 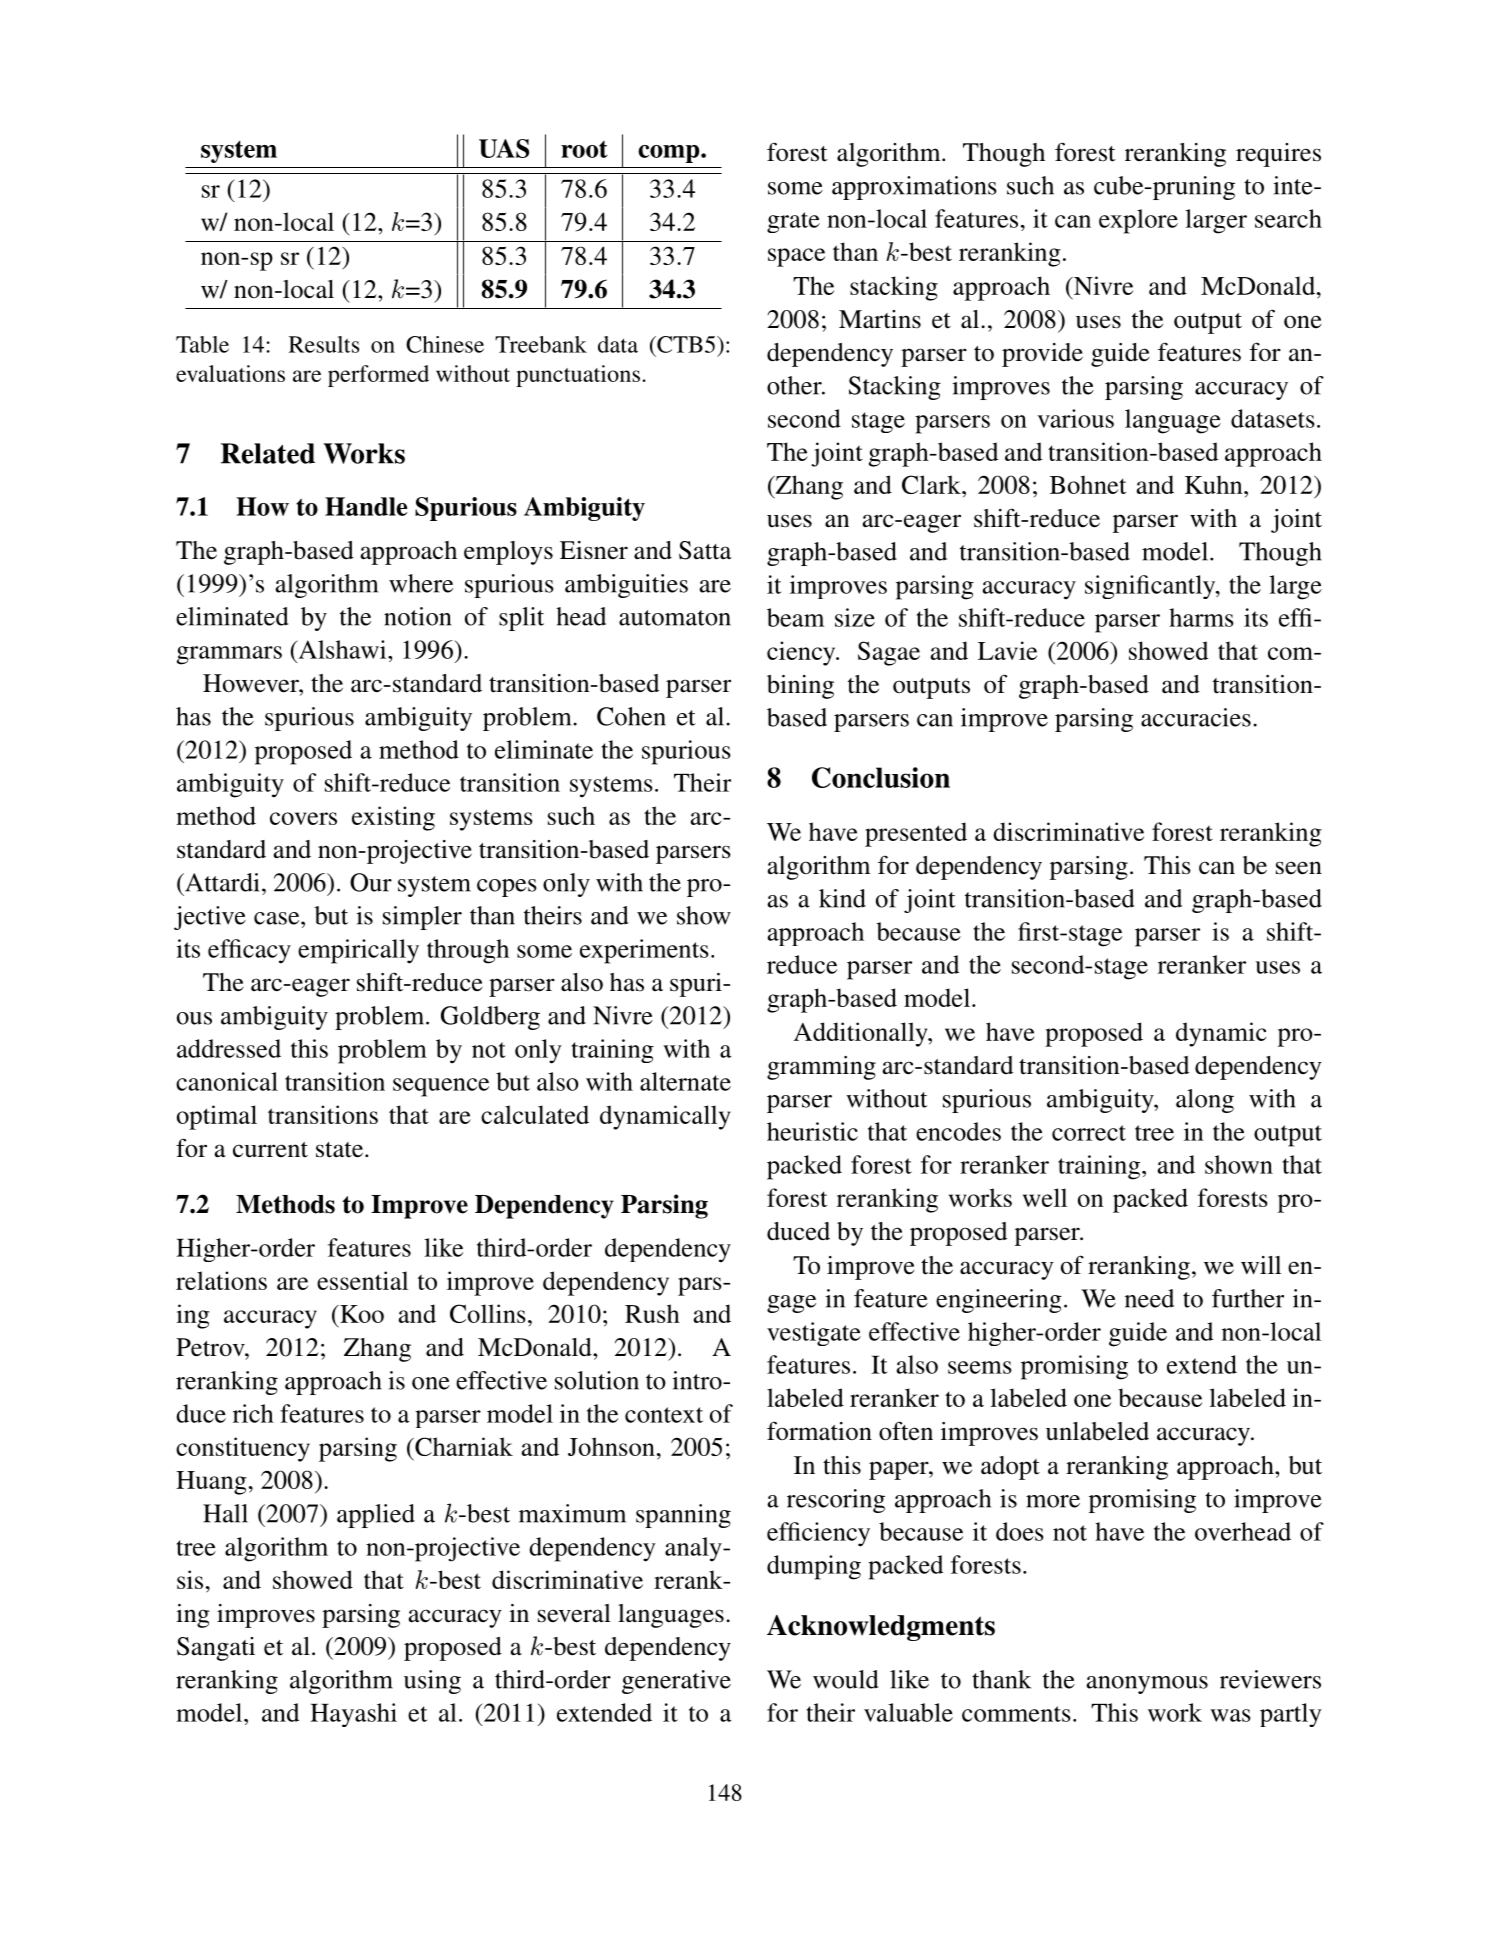 I want to click on space, so click(x=796, y=257).
